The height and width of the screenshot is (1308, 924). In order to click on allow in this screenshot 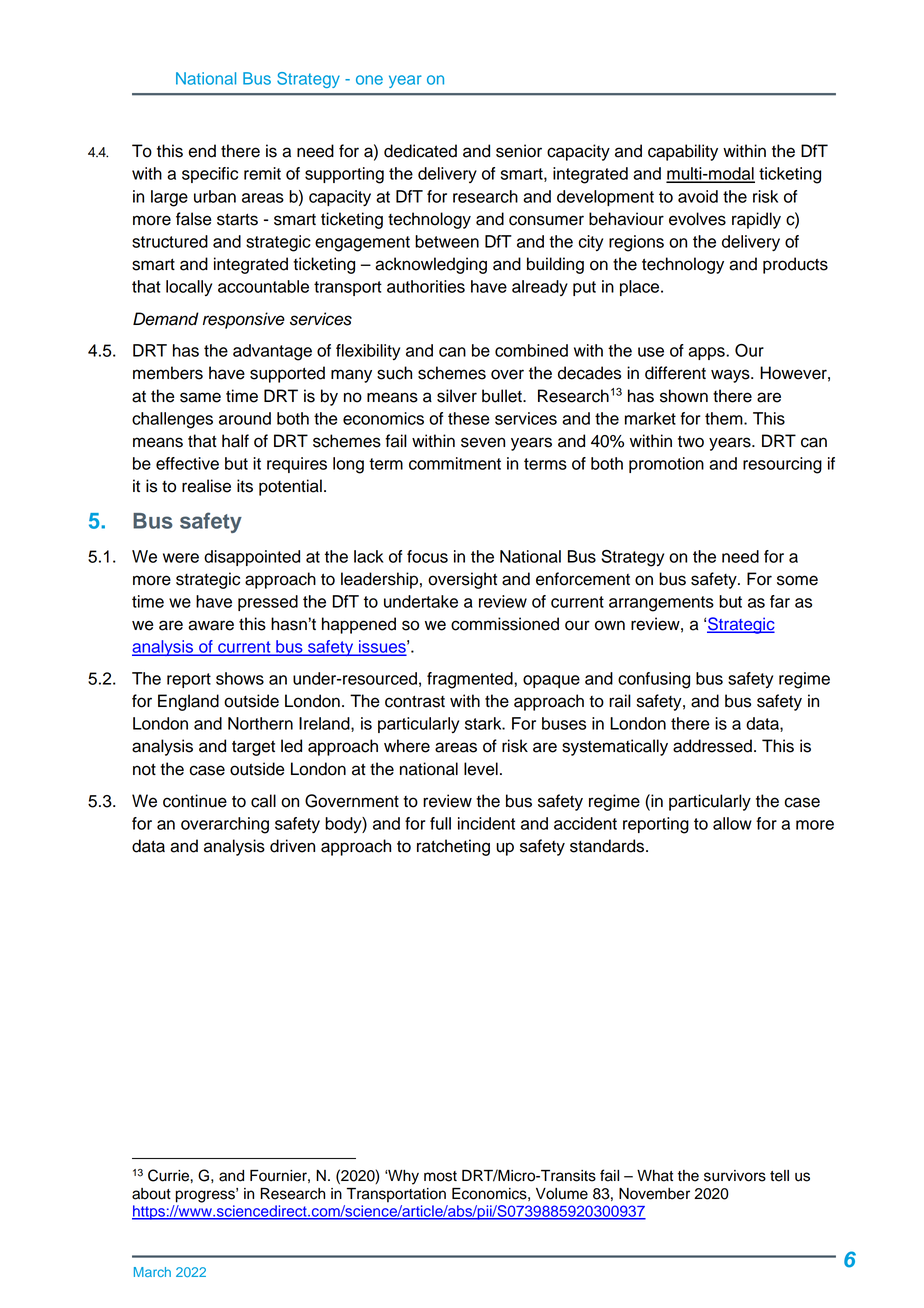, I will do `click(732, 823)`.
